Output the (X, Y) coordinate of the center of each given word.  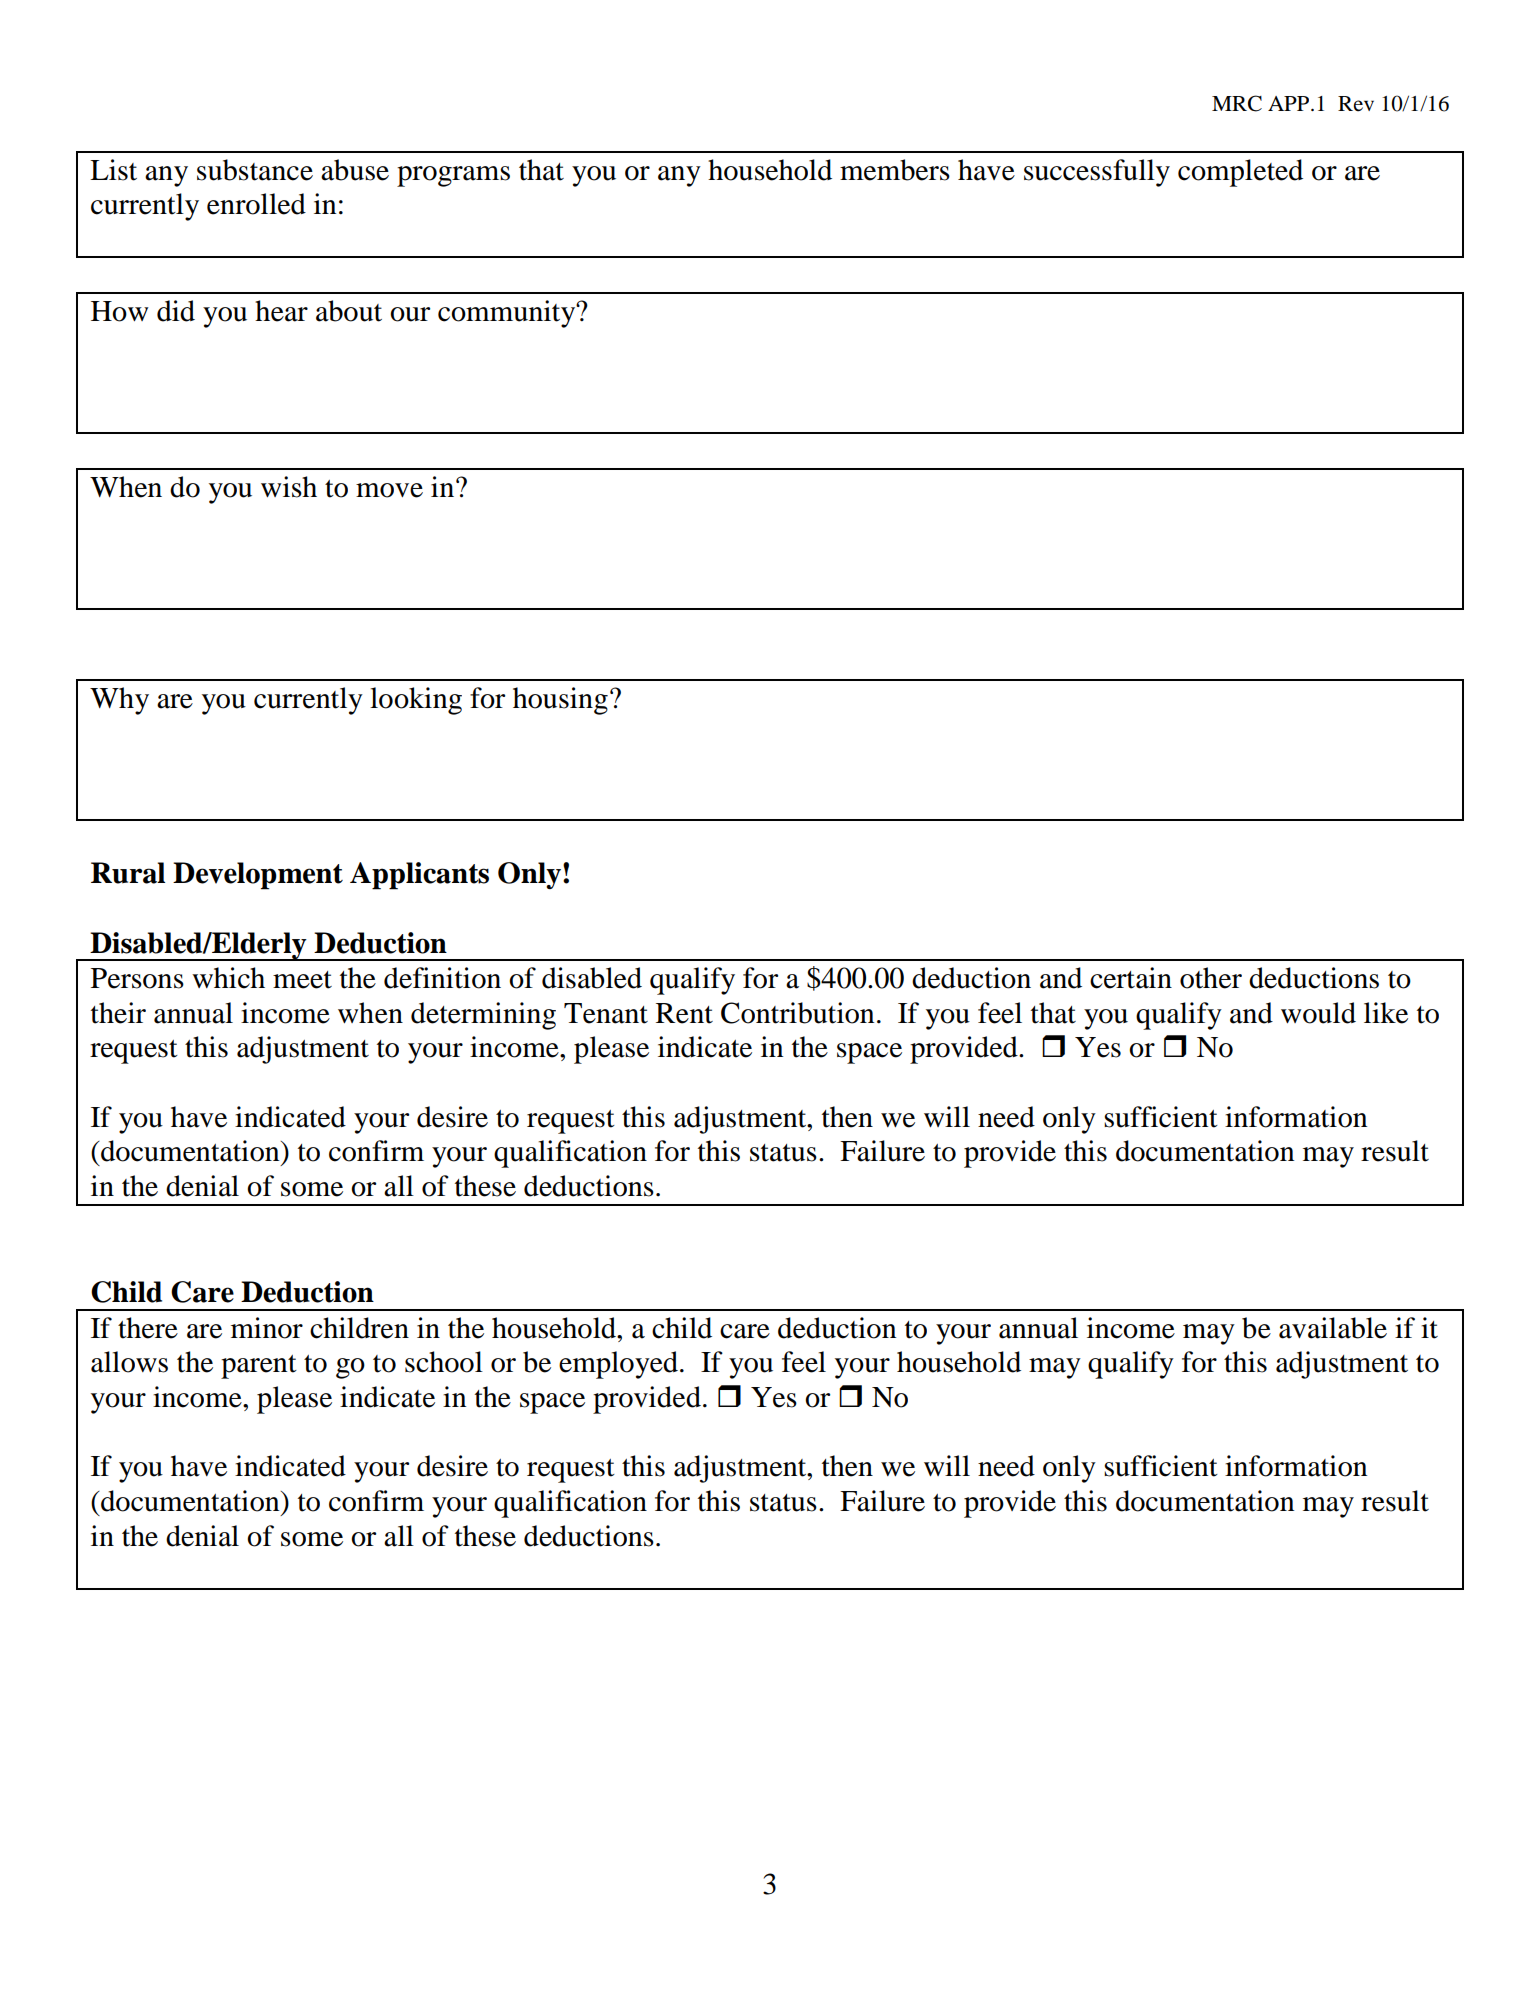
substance (255, 170)
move (389, 490)
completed (1240, 173)
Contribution (797, 1013)
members (895, 170)
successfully (1097, 173)
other (1211, 978)
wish (289, 487)
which (228, 978)
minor (267, 1328)
